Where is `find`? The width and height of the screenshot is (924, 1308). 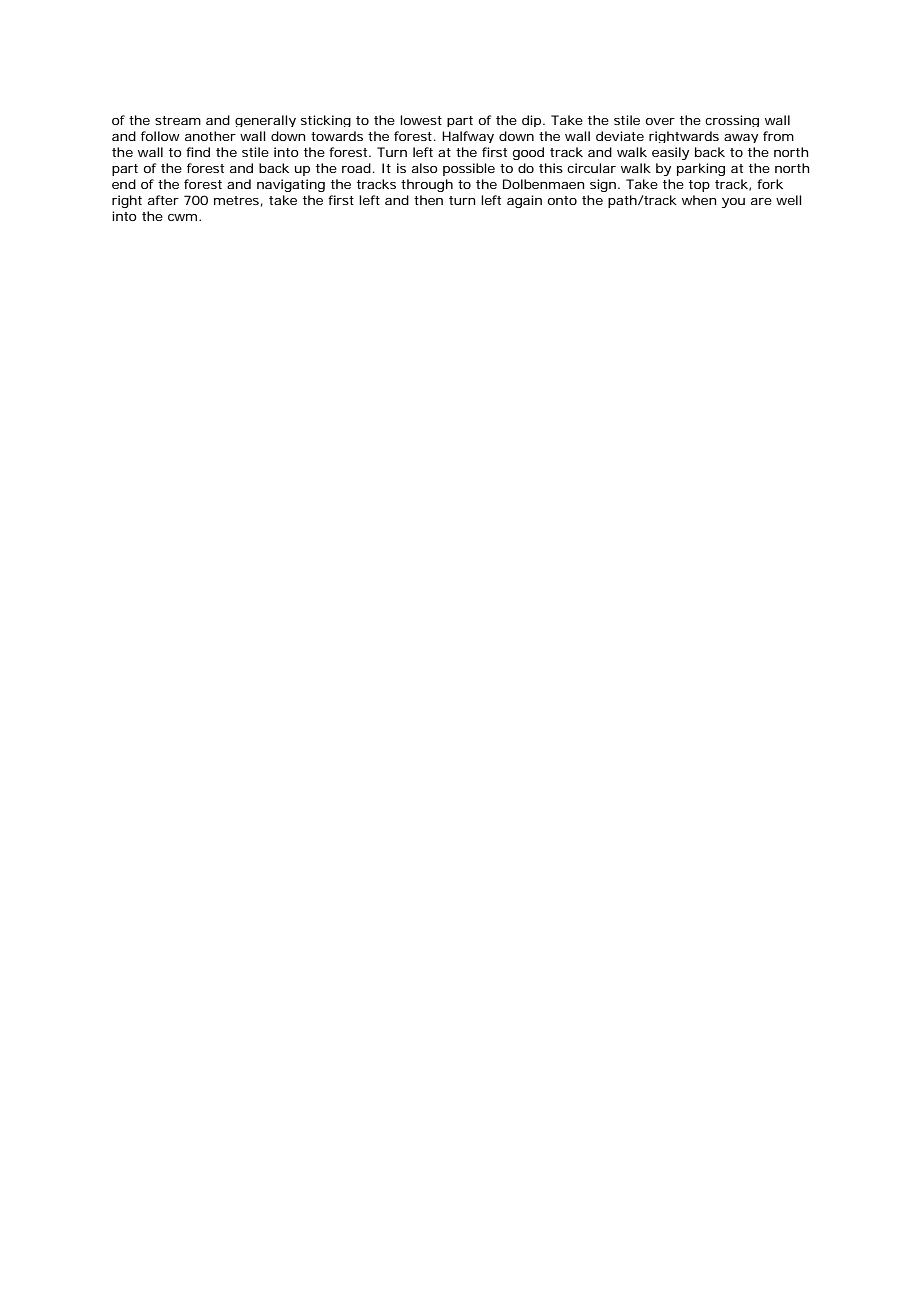
find is located at coordinates (198, 152).
